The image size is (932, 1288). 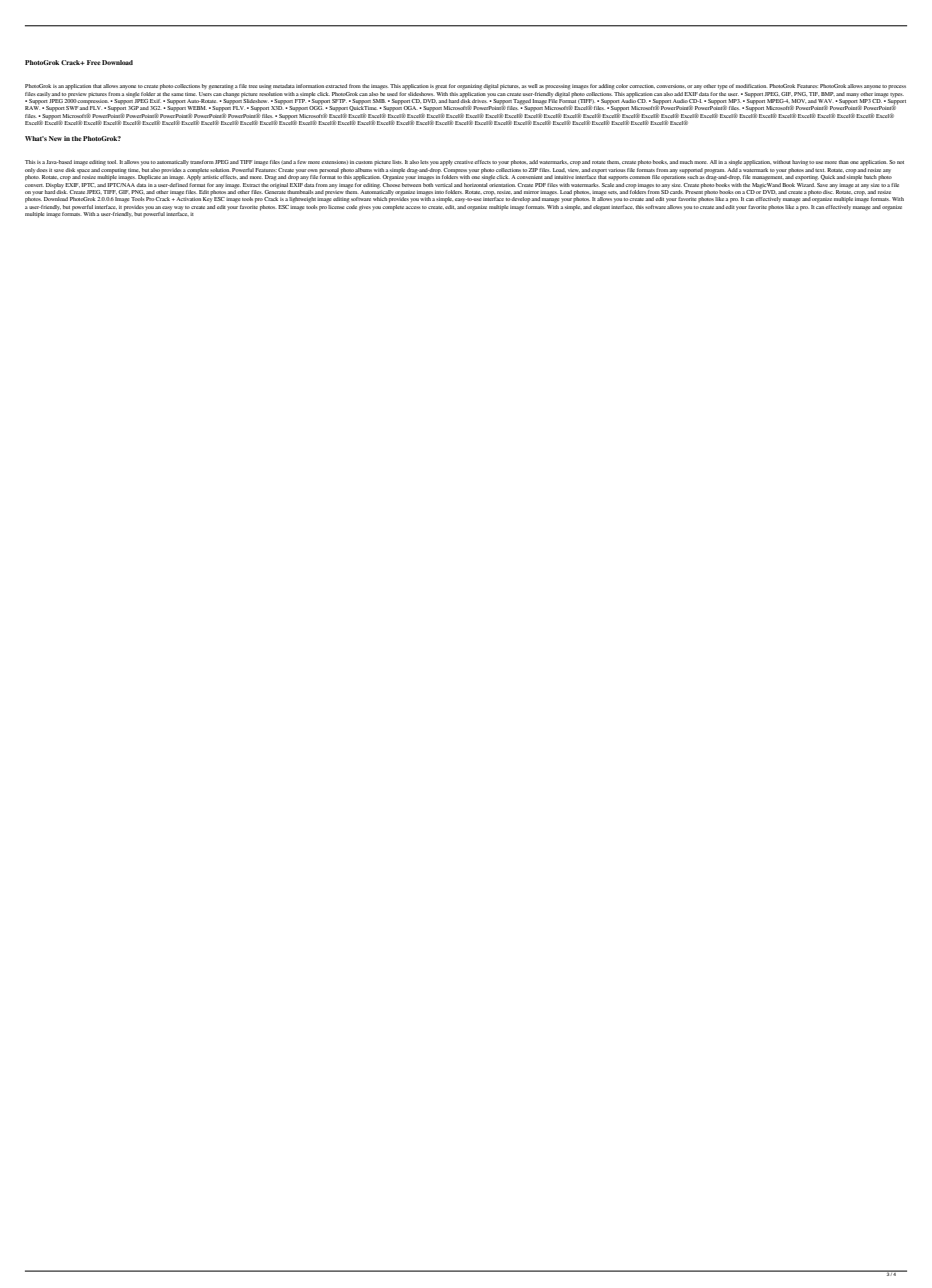 What do you see at coordinates (55, 138) in the page?
I see `New` at bounding box center [55, 138].
